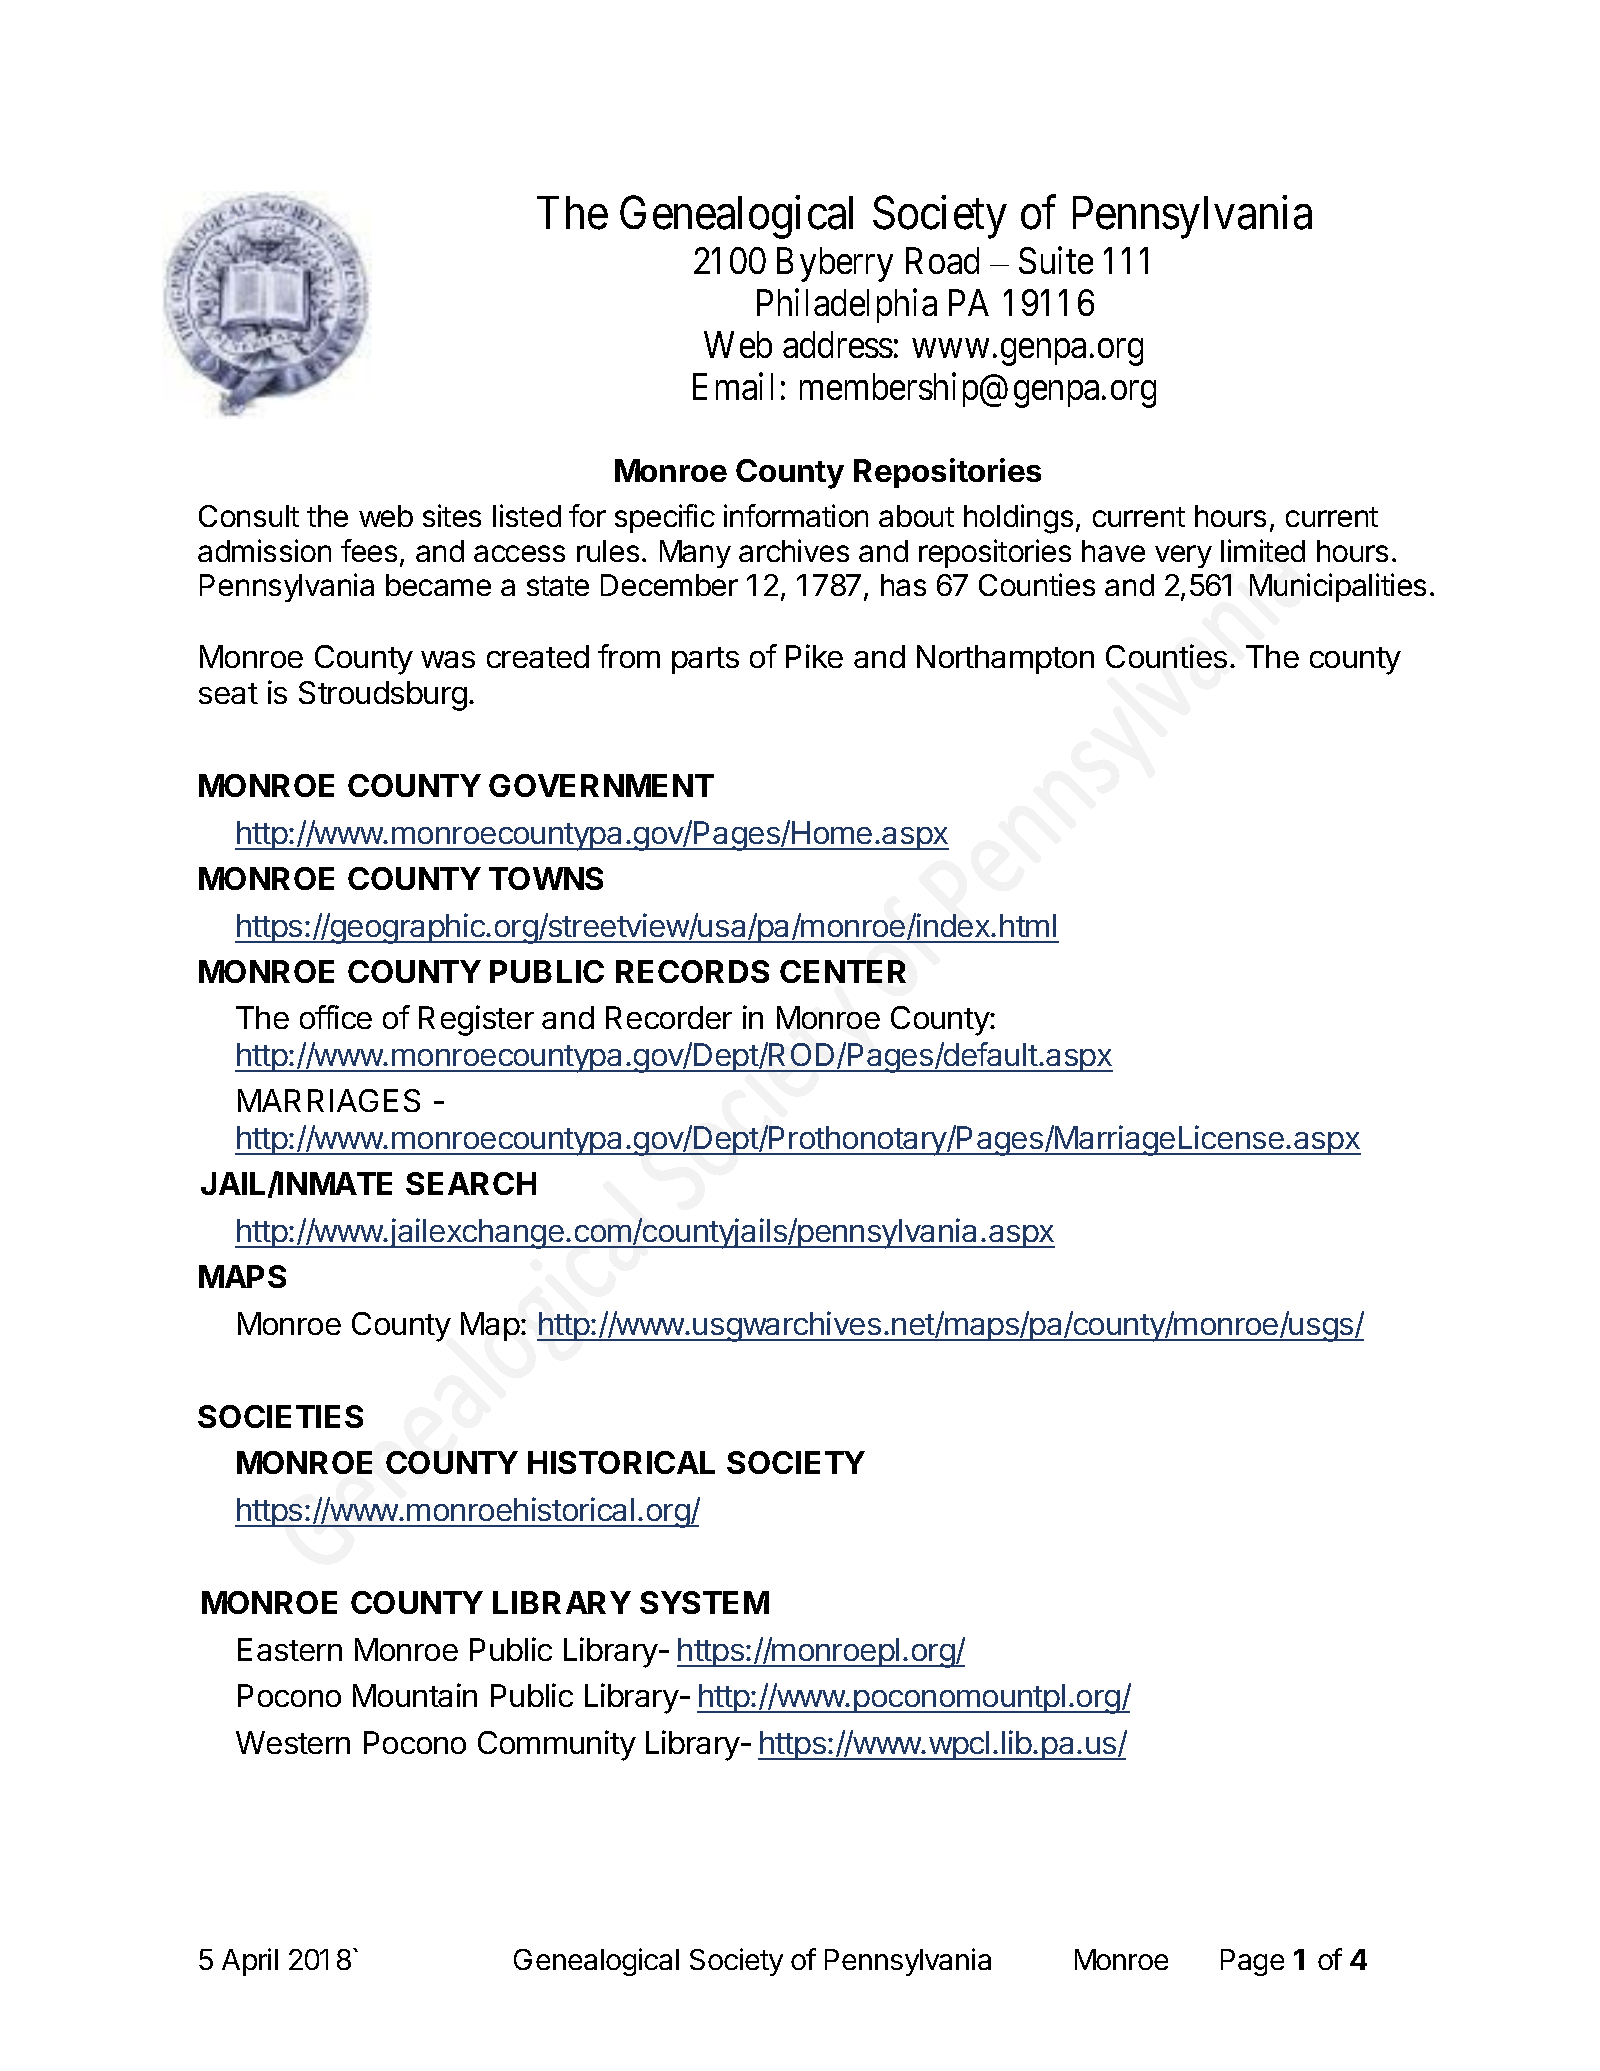  What do you see at coordinates (452, 515) in the page?
I see `sites` at bounding box center [452, 515].
